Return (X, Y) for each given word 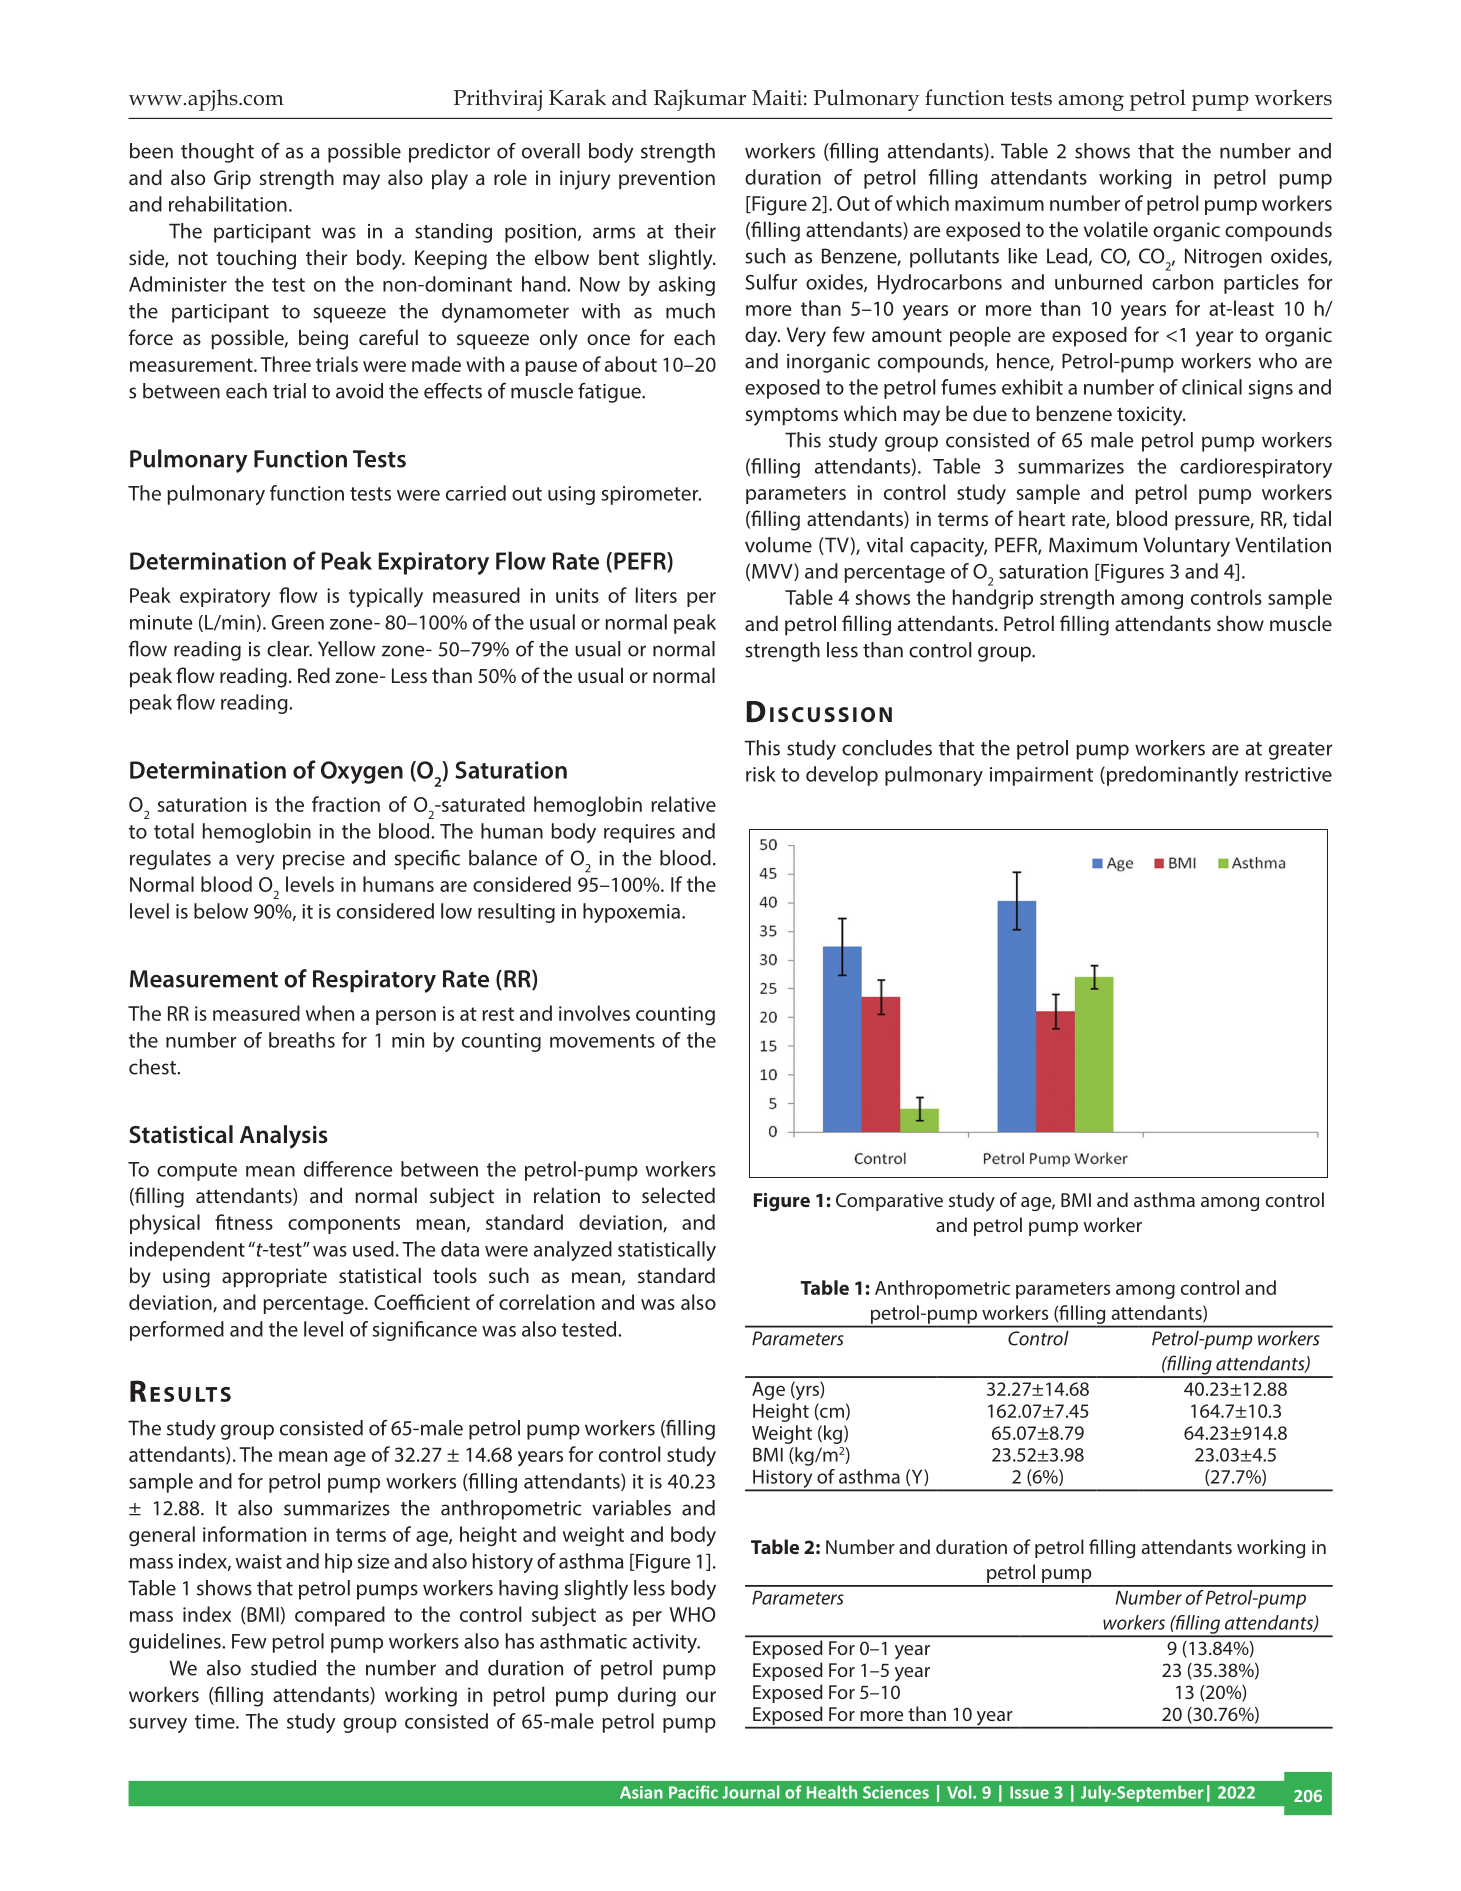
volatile (1116, 229)
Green (298, 622)
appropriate (274, 1278)
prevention (667, 180)
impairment (1041, 776)
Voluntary (1186, 547)
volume (778, 545)
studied (283, 1668)
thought (217, 153)
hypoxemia (631, 913)
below (221, 911)
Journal (750, 1792)
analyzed (573, 1251)
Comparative (889, 1202)
